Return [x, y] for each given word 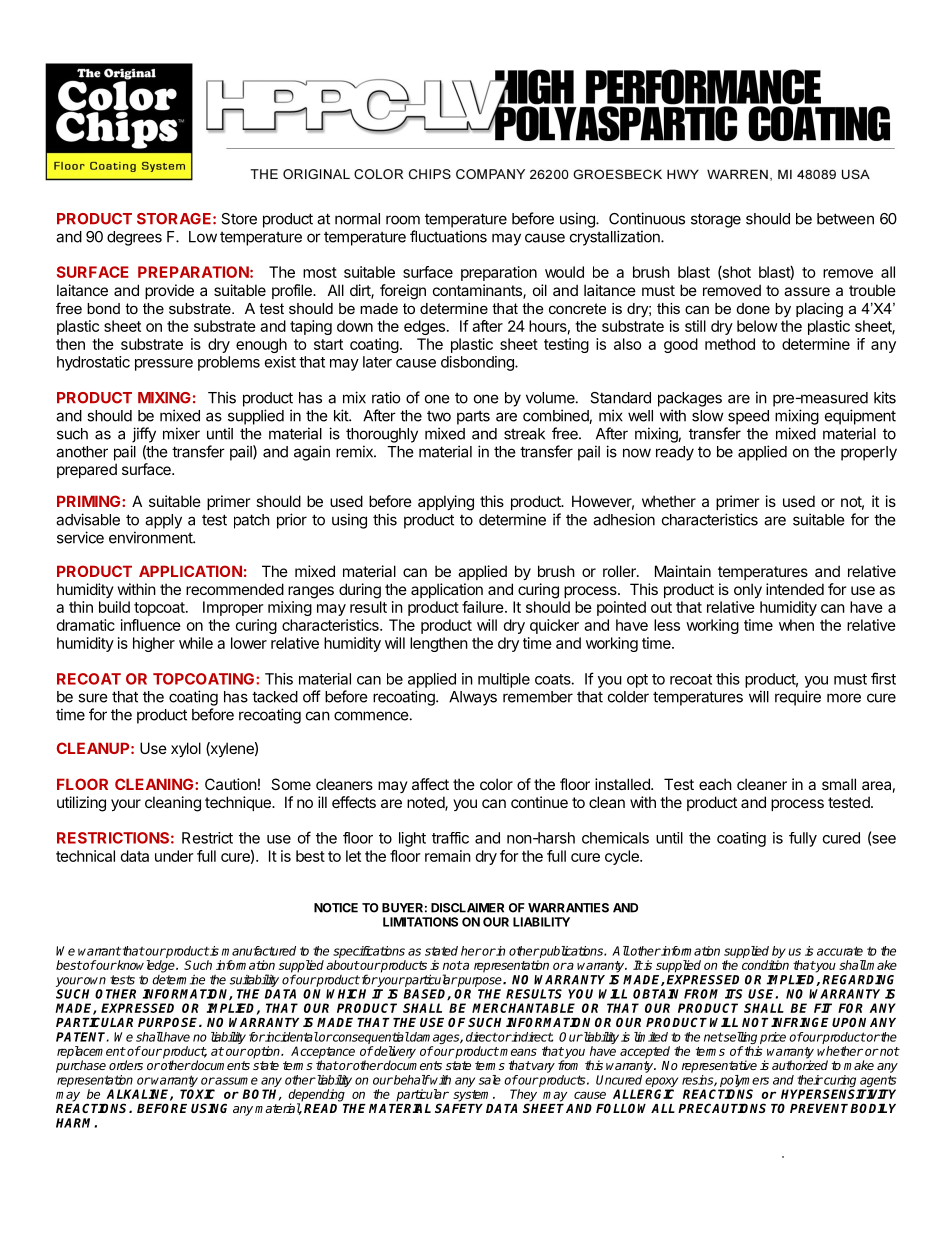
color [496, 784]
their [810, 1080]
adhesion [624, 519]
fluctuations [448, 236]
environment [151, 537]
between [845, 219]
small [839, 784]
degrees [134, 238]
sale [490, 1080]
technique [239, 803]
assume [236, 1081]
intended [795, 589]
